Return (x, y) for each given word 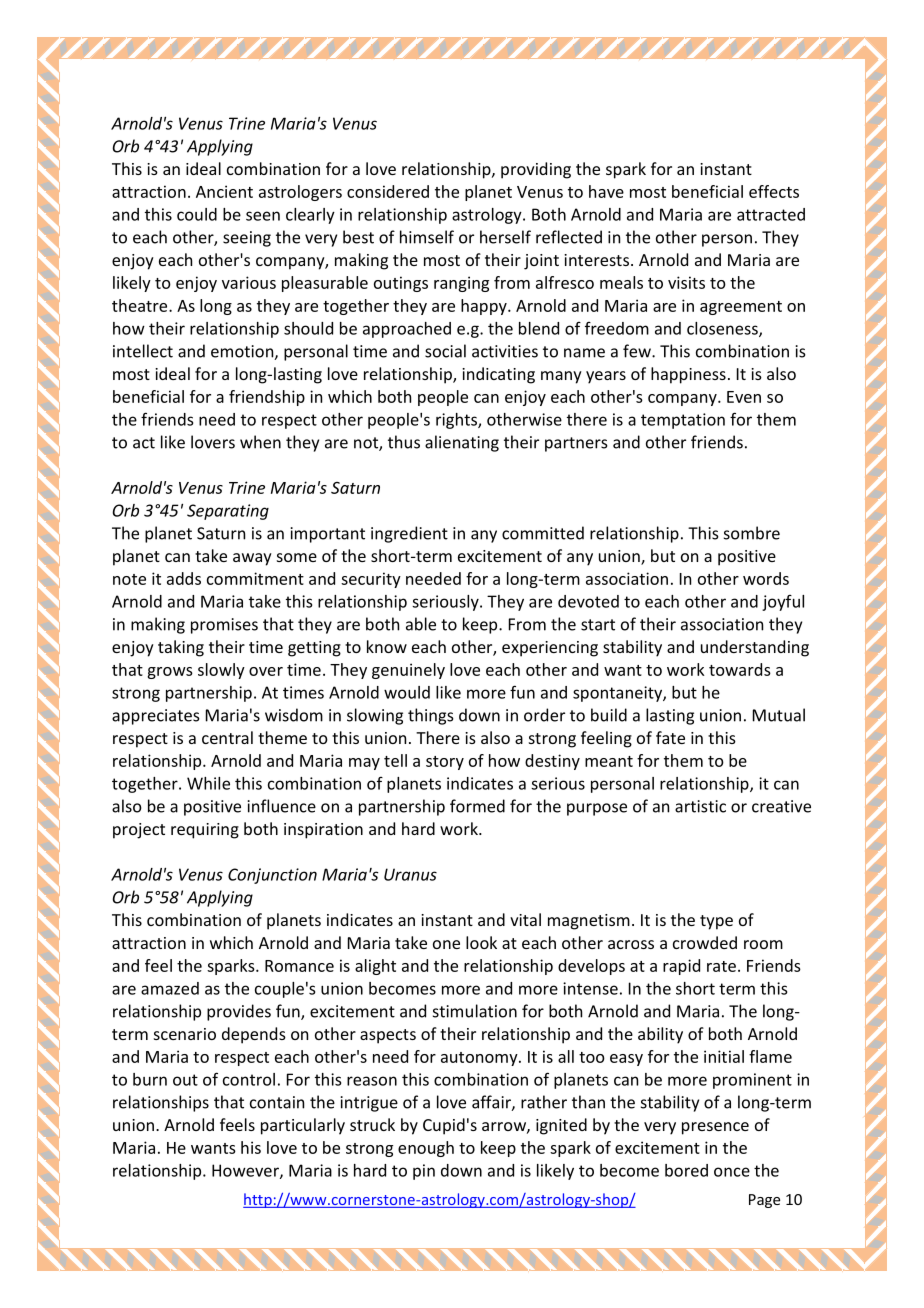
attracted (771, 214)
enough (426, 1149)
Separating (228, 512)
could (197, 214)
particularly (303, 1126)
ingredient (409, 534)
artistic (700, 806)
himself (427, 237)
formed (477, 806)
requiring (205, 831)
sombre (752, 533)
